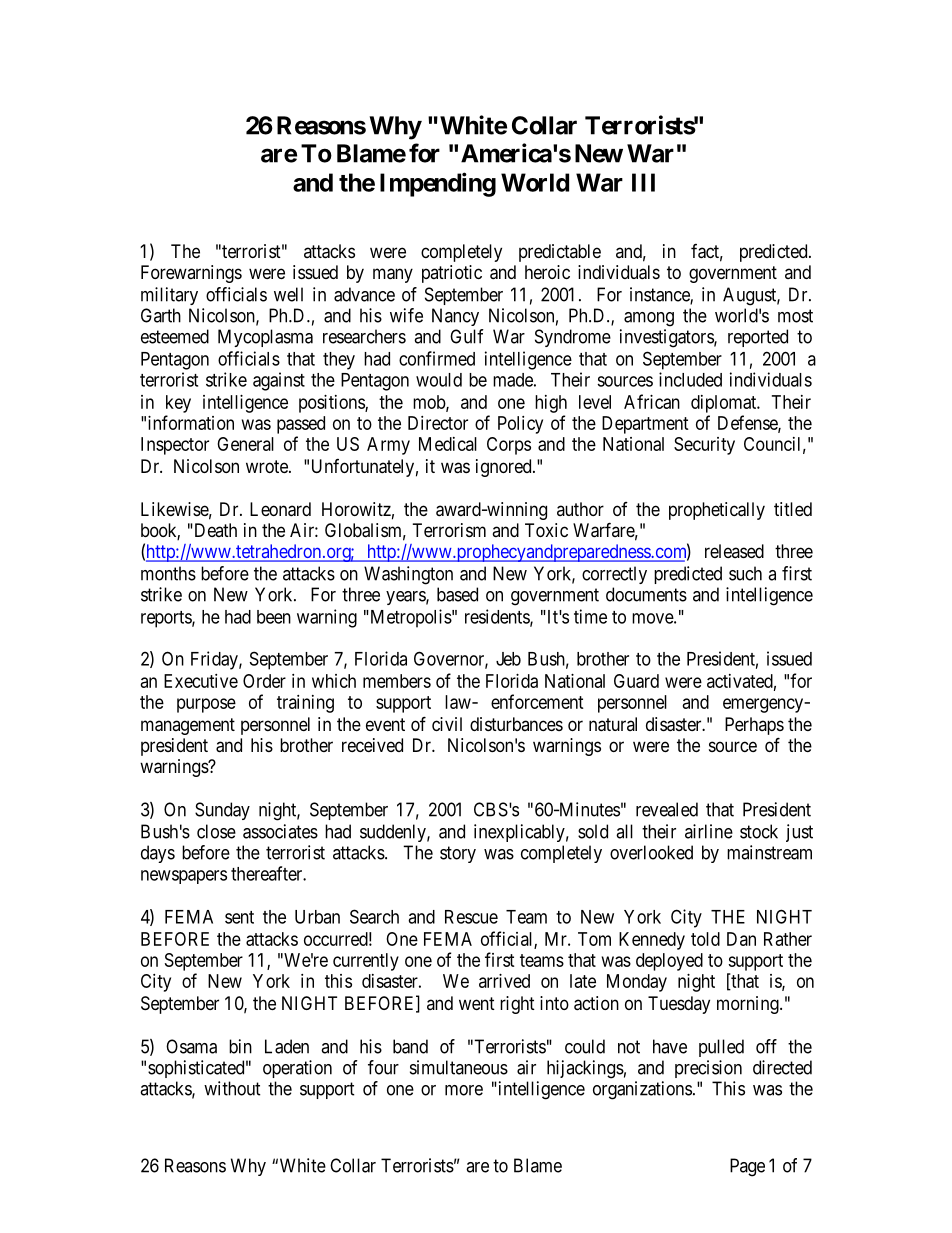 The height and width of the image is (1233, 952). I want to click on well, so click(288, 294).
